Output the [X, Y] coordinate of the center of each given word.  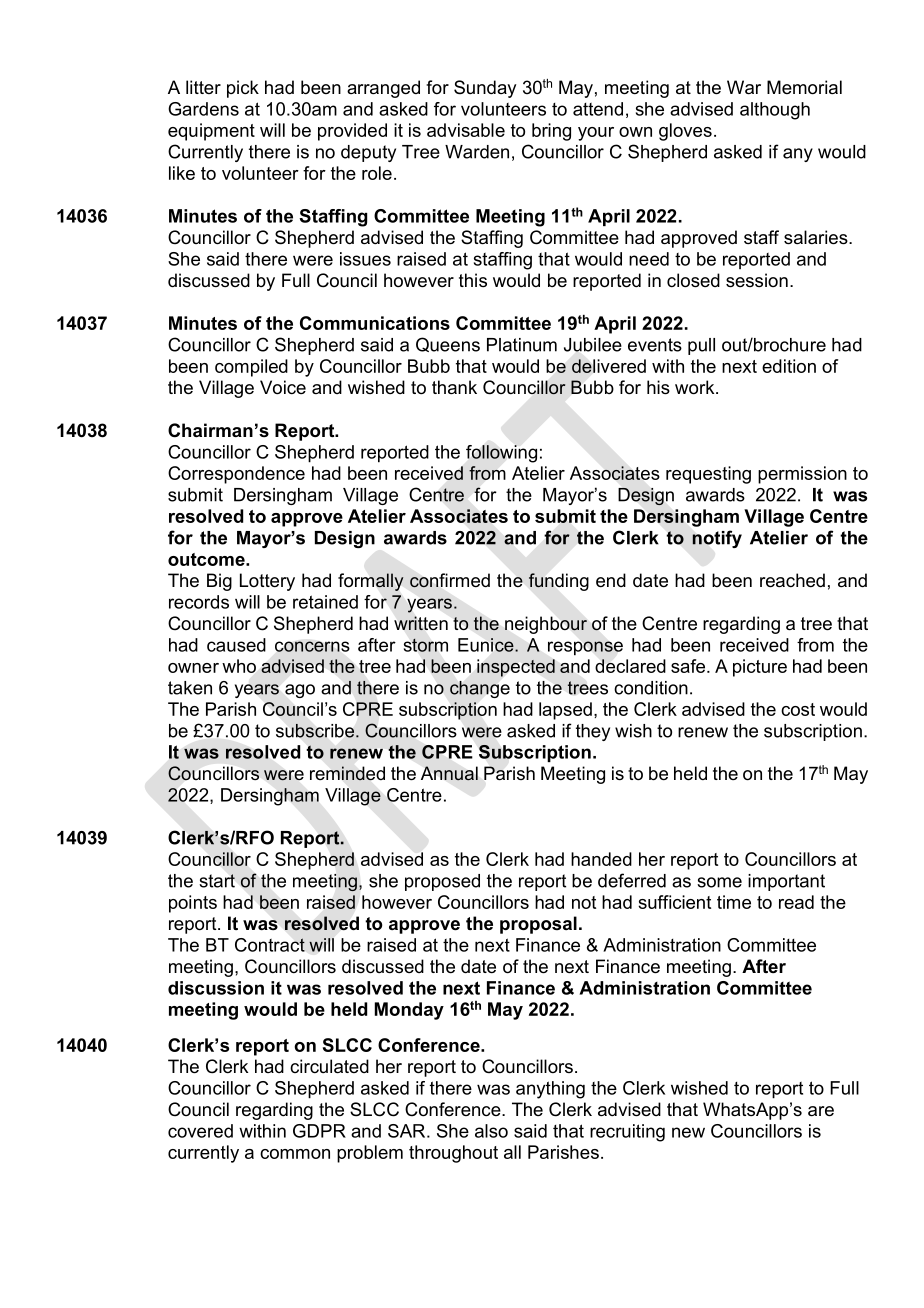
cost [798, 709]
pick [243, 89]
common [295, 1154]
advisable [466, 130]
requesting [708, 475]
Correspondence [236, 475]
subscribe [315, 730]
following [501, 454]
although [775, 111]
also [491, 1131]
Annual [449, 773]
